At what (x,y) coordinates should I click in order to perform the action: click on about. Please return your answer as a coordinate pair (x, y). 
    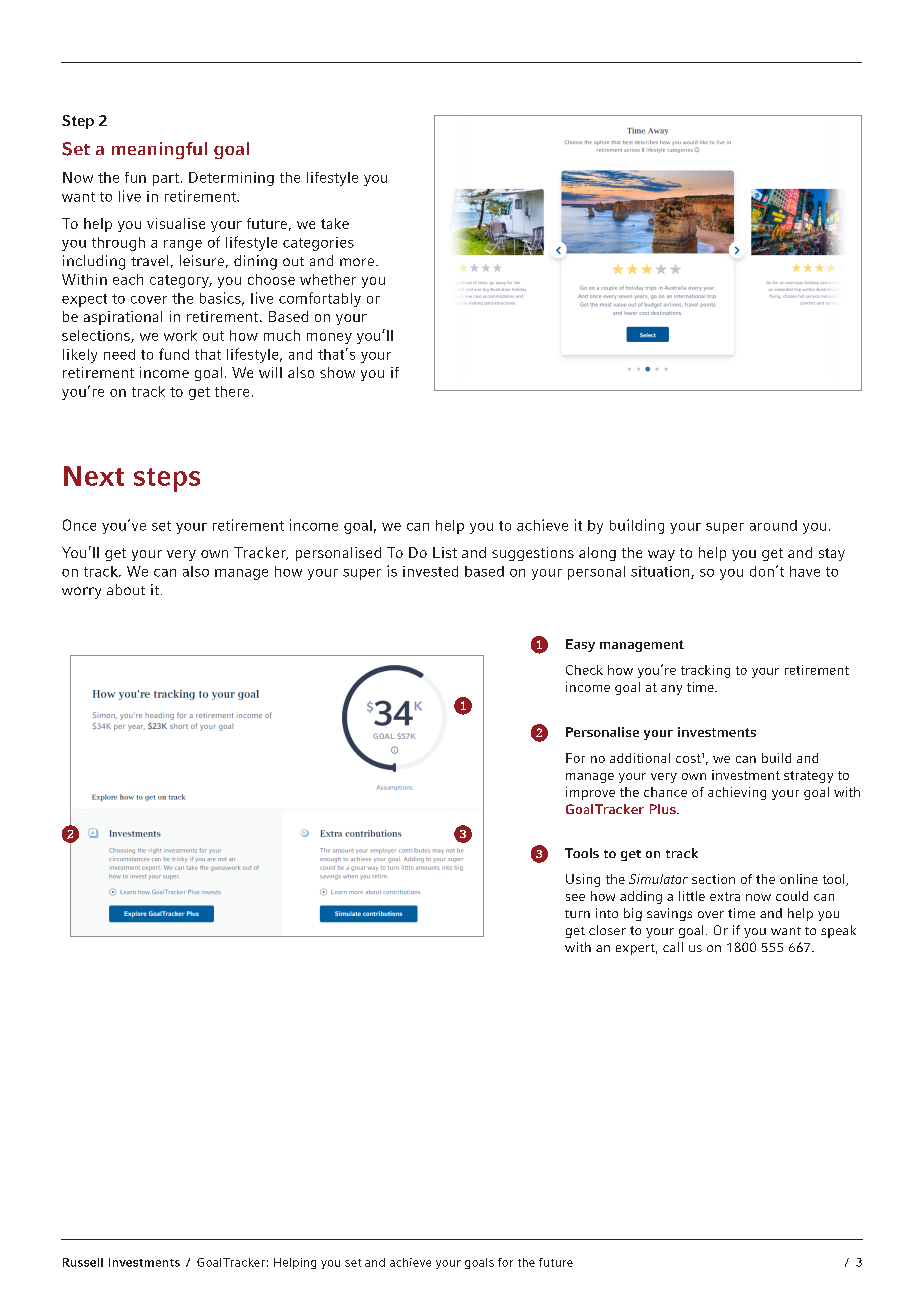
    Looking at the image, I should click on (126, 589).
